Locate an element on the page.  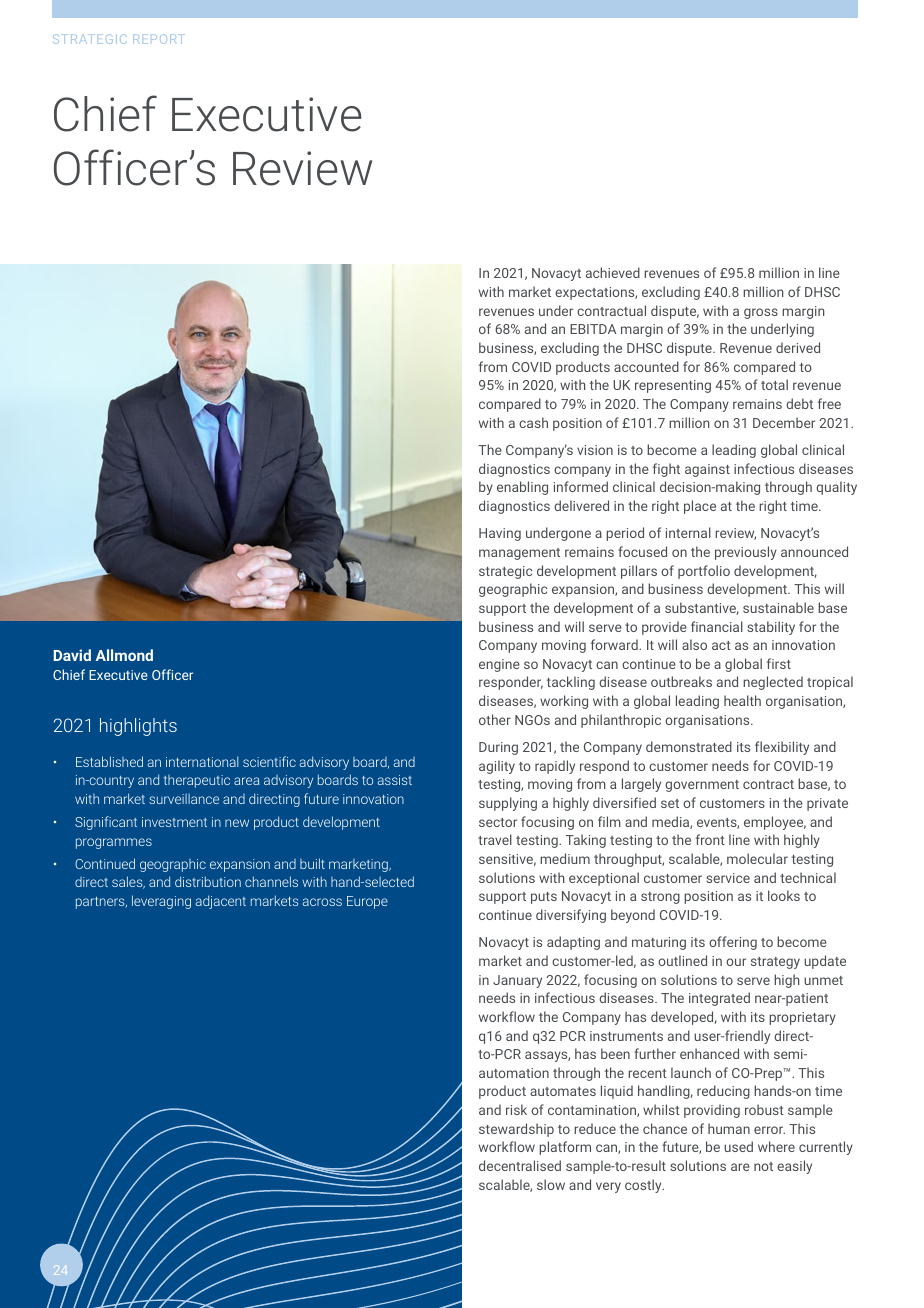
decentralised is located at coordinates (520, 1165).
